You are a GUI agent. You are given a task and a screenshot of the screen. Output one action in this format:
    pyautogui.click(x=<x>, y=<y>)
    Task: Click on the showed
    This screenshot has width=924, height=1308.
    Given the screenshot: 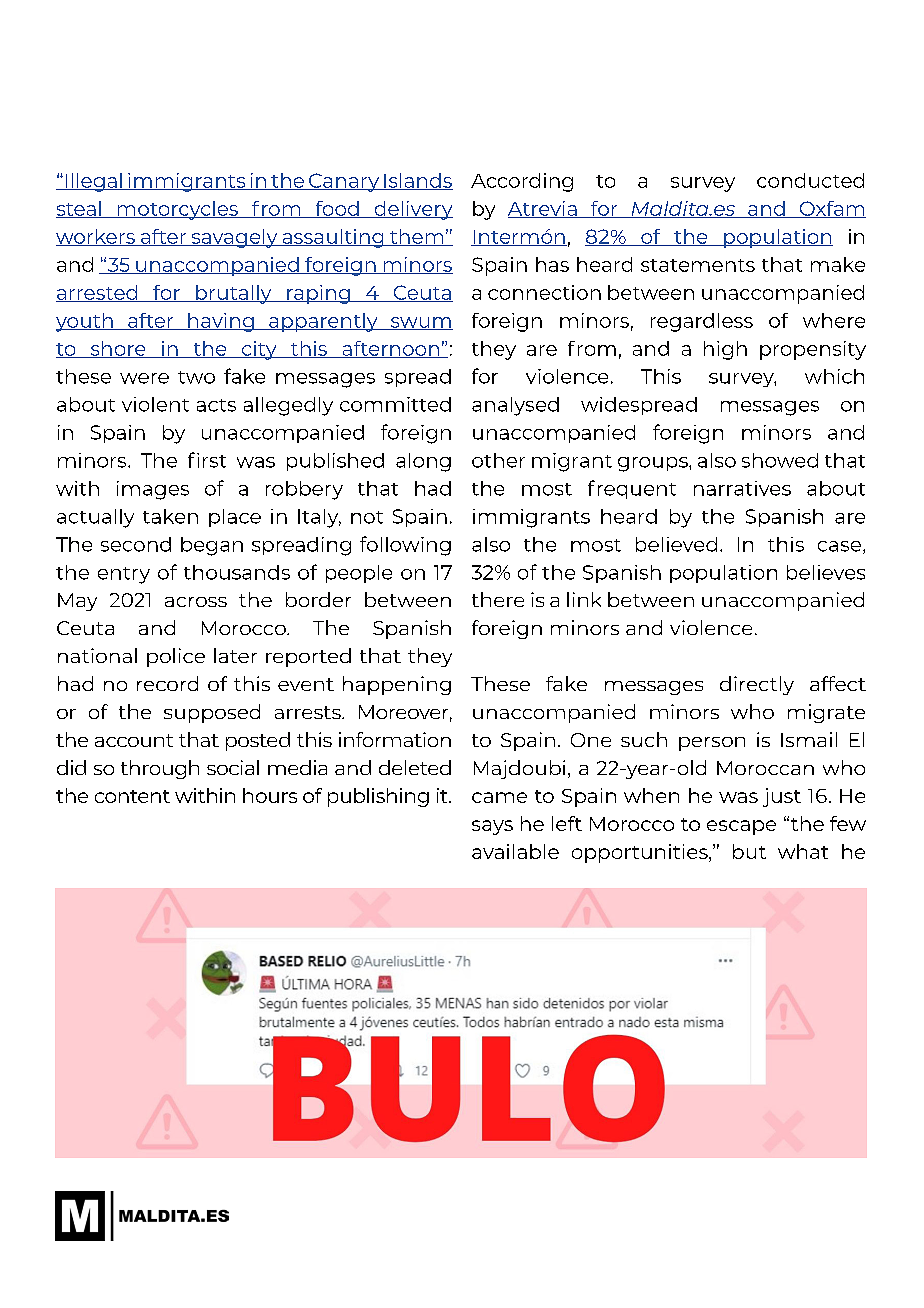 What is the action you would take?
    pyautogui.click(x=780, y=460)
